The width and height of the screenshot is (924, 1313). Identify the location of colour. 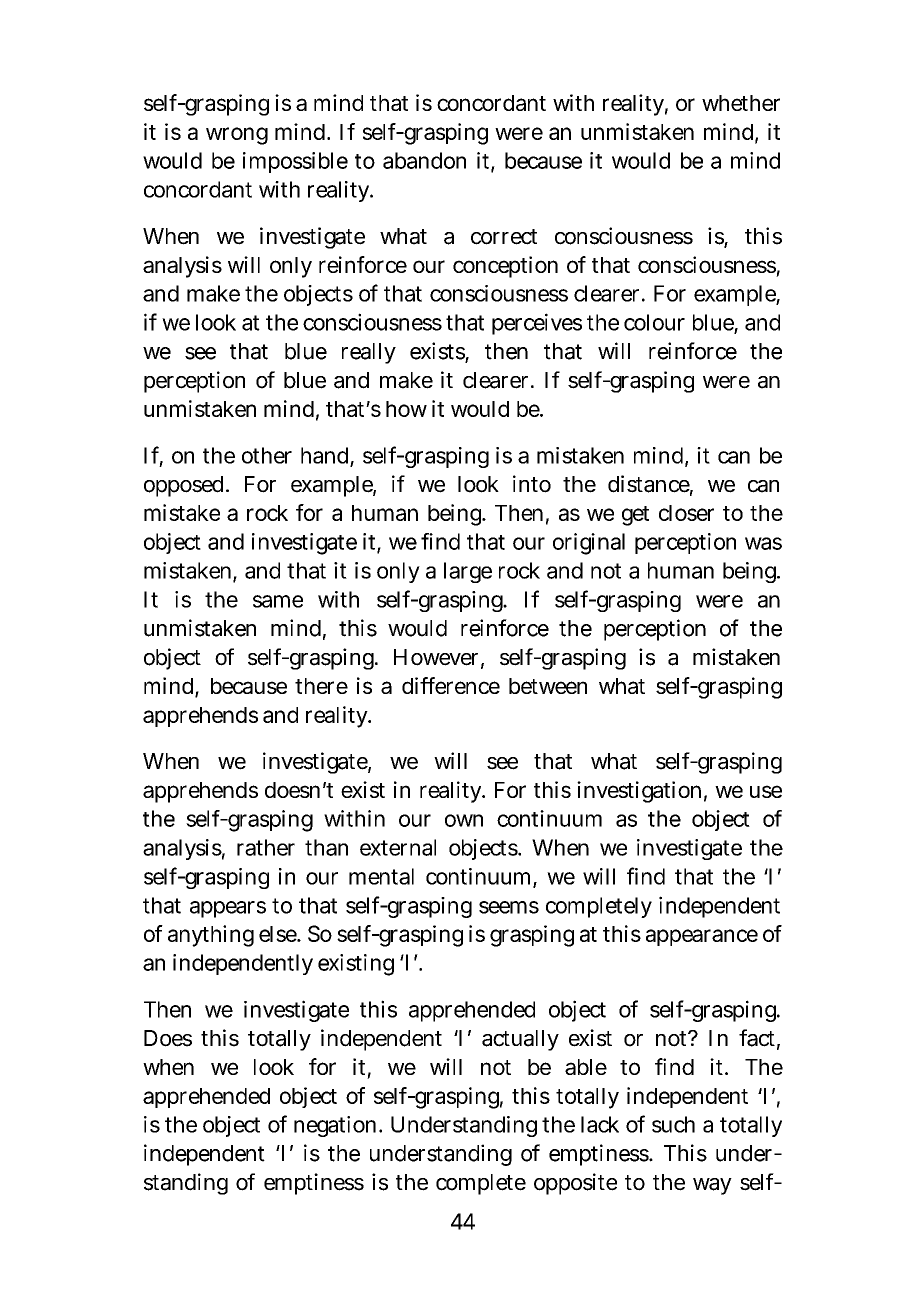
(654, 322).
